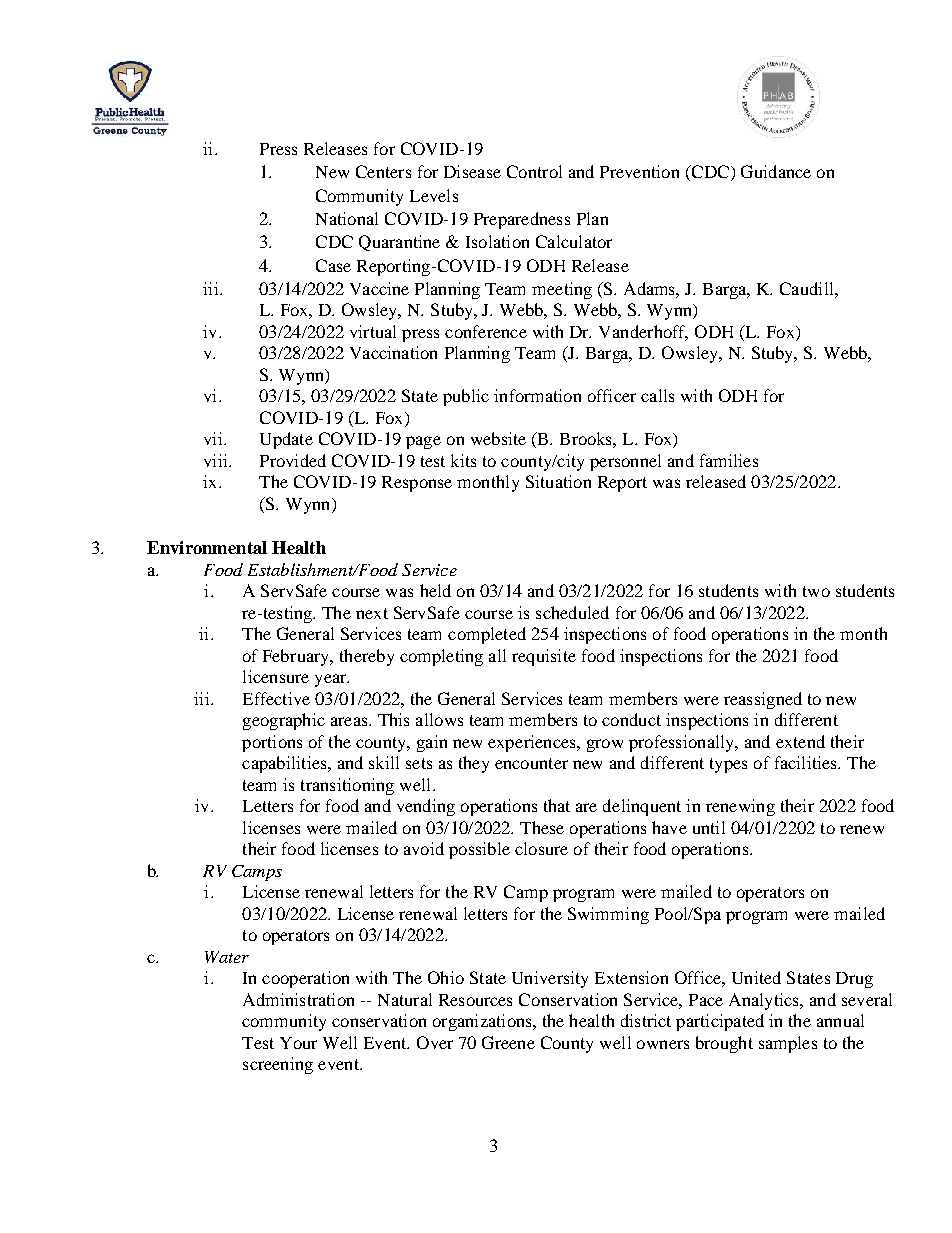  Describe the element at coordinates (537, 395) in the document. I see `information` at that location.
